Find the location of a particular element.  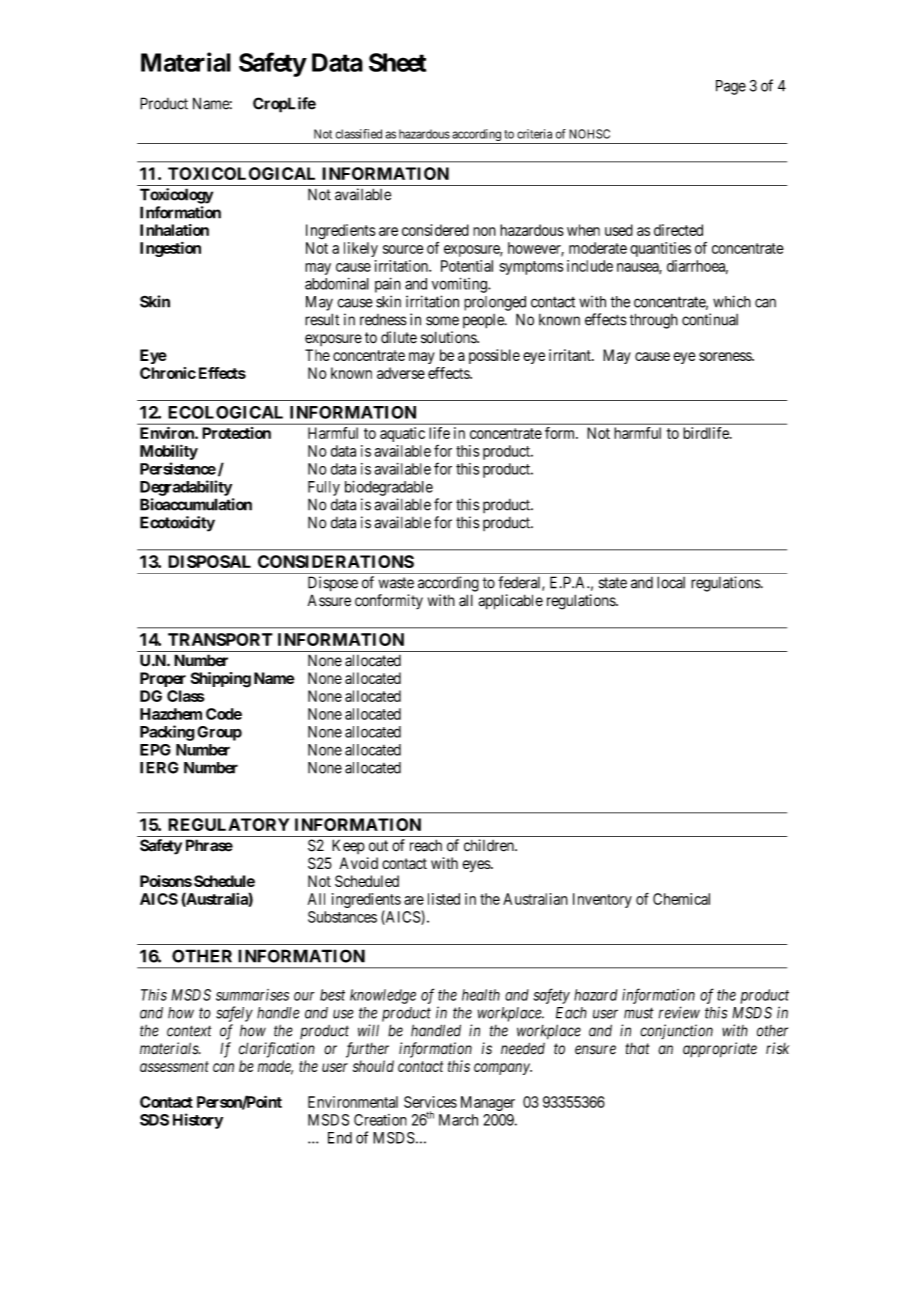

Page is located at coordinates (731, 87).
